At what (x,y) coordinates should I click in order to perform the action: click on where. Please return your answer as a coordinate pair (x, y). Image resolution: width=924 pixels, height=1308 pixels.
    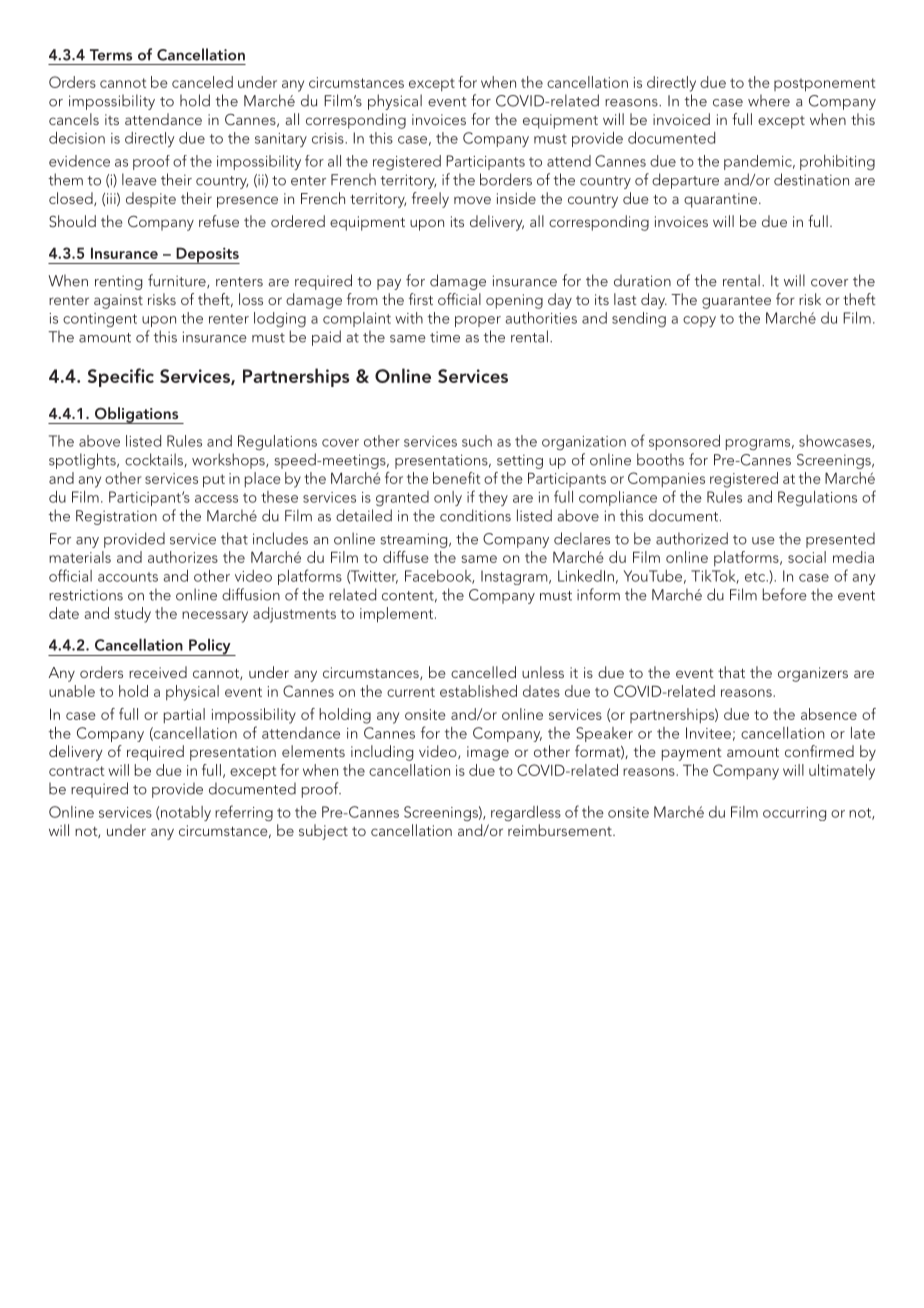
    Looking at the image, I should click on (769, 100).
